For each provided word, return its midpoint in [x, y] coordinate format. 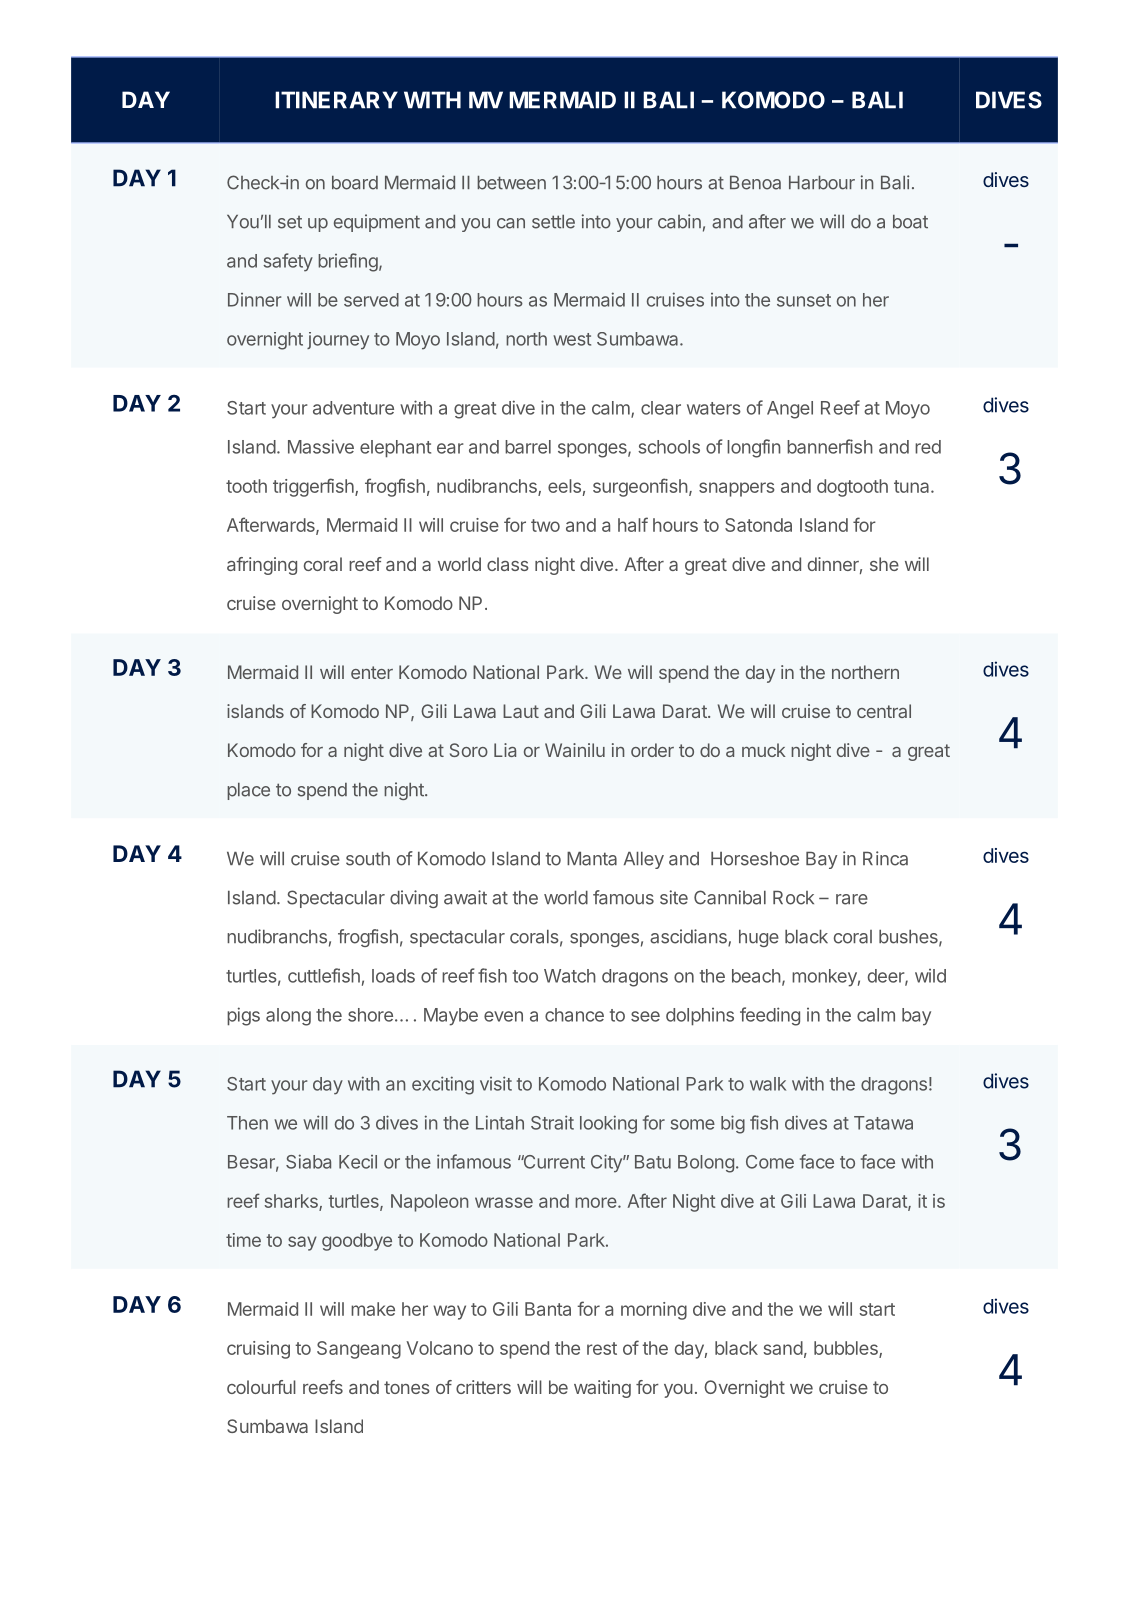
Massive [321, 446]
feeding [770, 1016]
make [373, 1309]
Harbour [822, 183]
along [288, 1017]
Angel [790, 410]
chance [574, 1015]
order [652, 750]
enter [372, 672]
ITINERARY [336, 100]
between [511, 183]
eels [564, 486]
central [884, 711]
